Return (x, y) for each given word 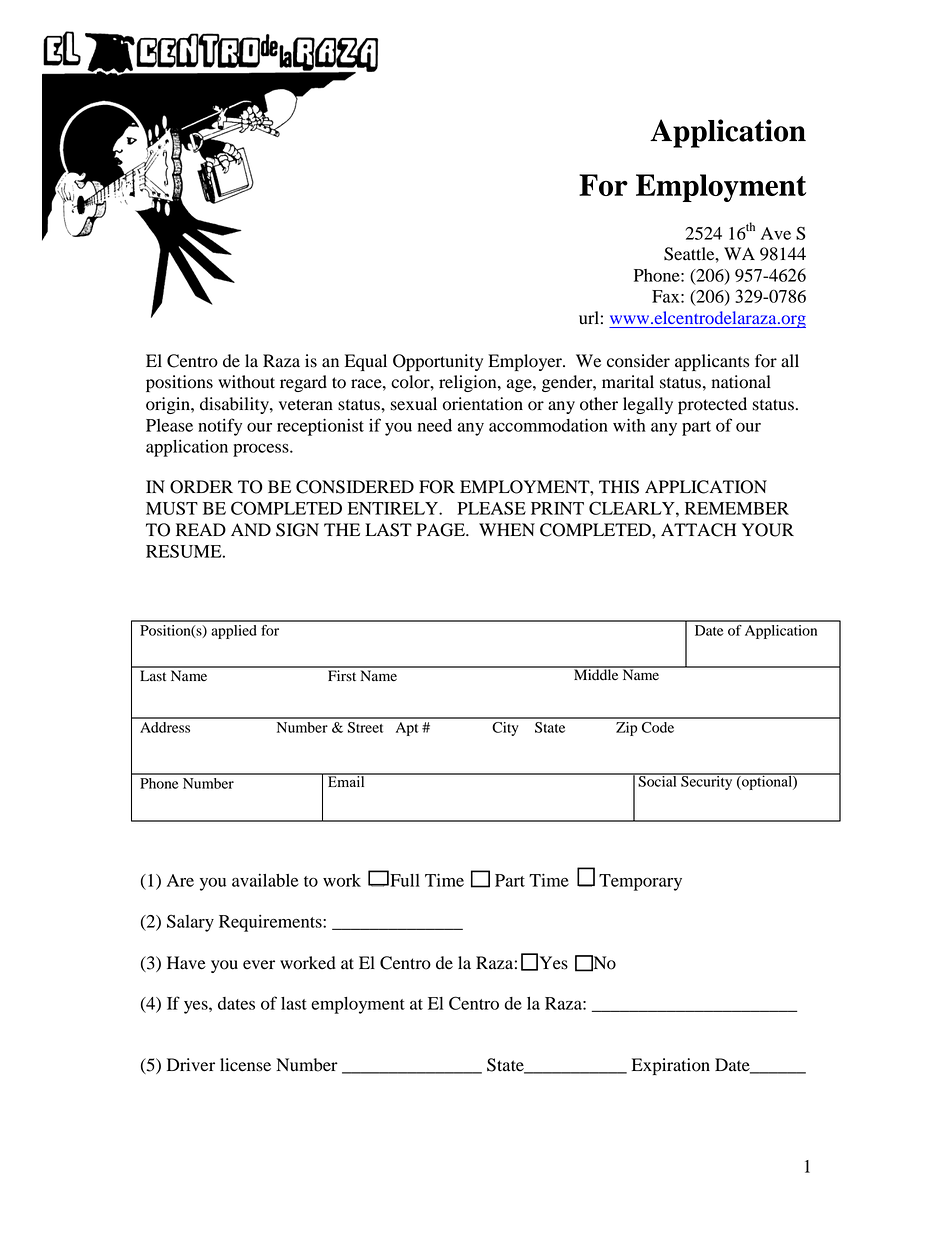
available (265, 880)
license (245, 1065)
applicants (712, 362)
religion (469, 383)
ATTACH (698, 530)
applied (234, 632)
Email (346, 780)
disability (235, 405)
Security (707, 782)
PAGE (442, 530)
